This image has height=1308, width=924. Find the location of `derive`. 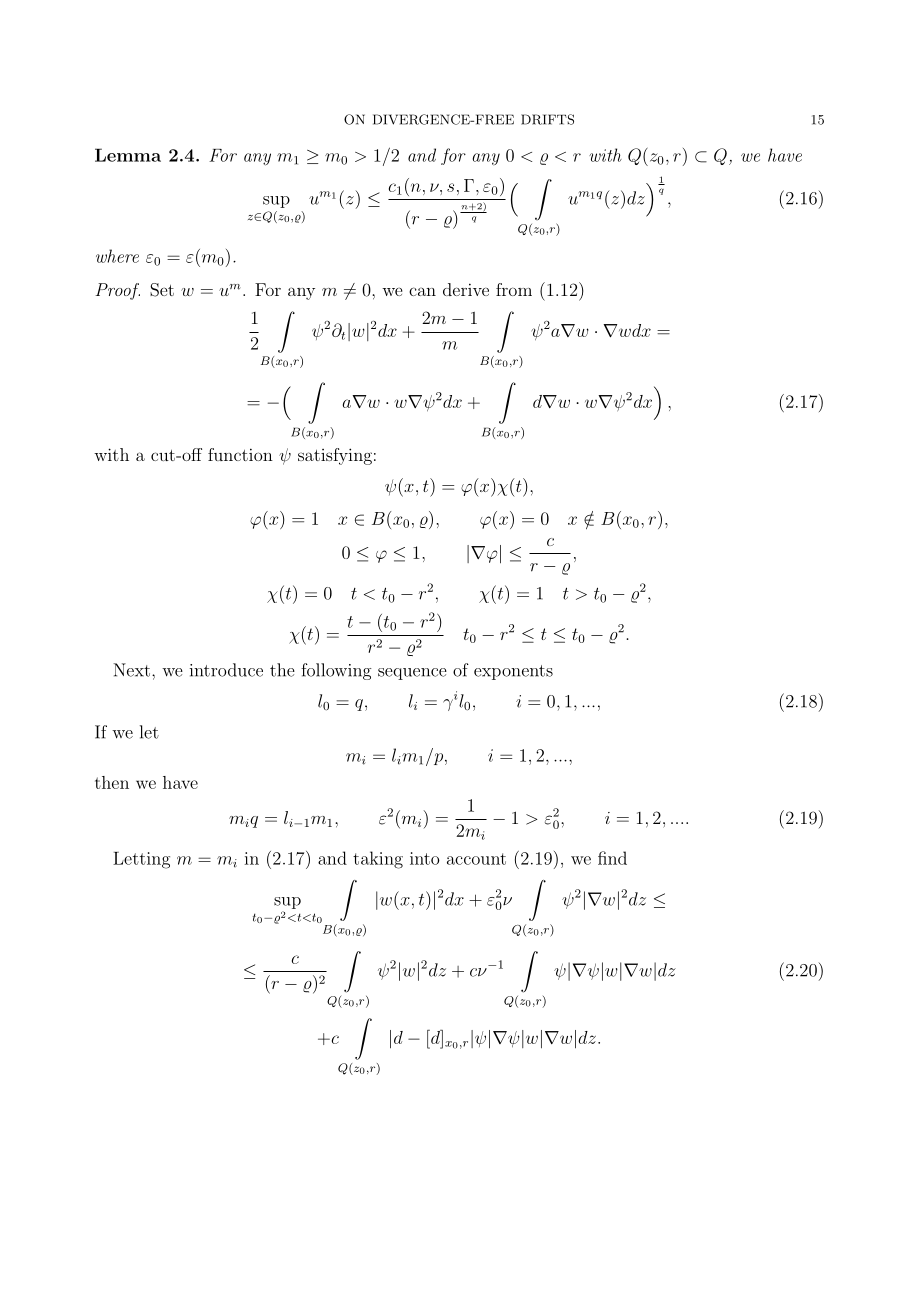

derive is located at coordinates (466, 289).
